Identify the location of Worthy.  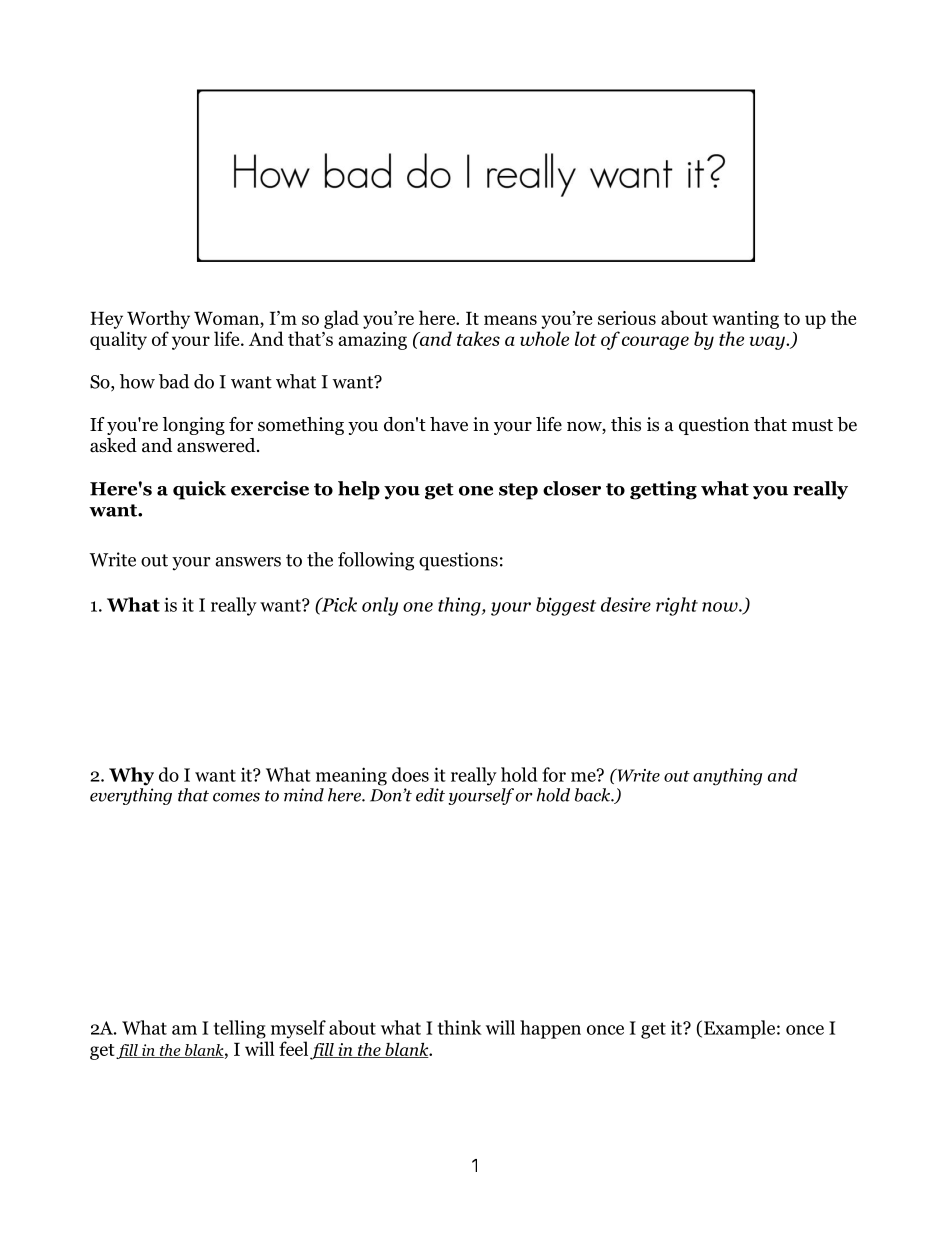
(158, 319).
